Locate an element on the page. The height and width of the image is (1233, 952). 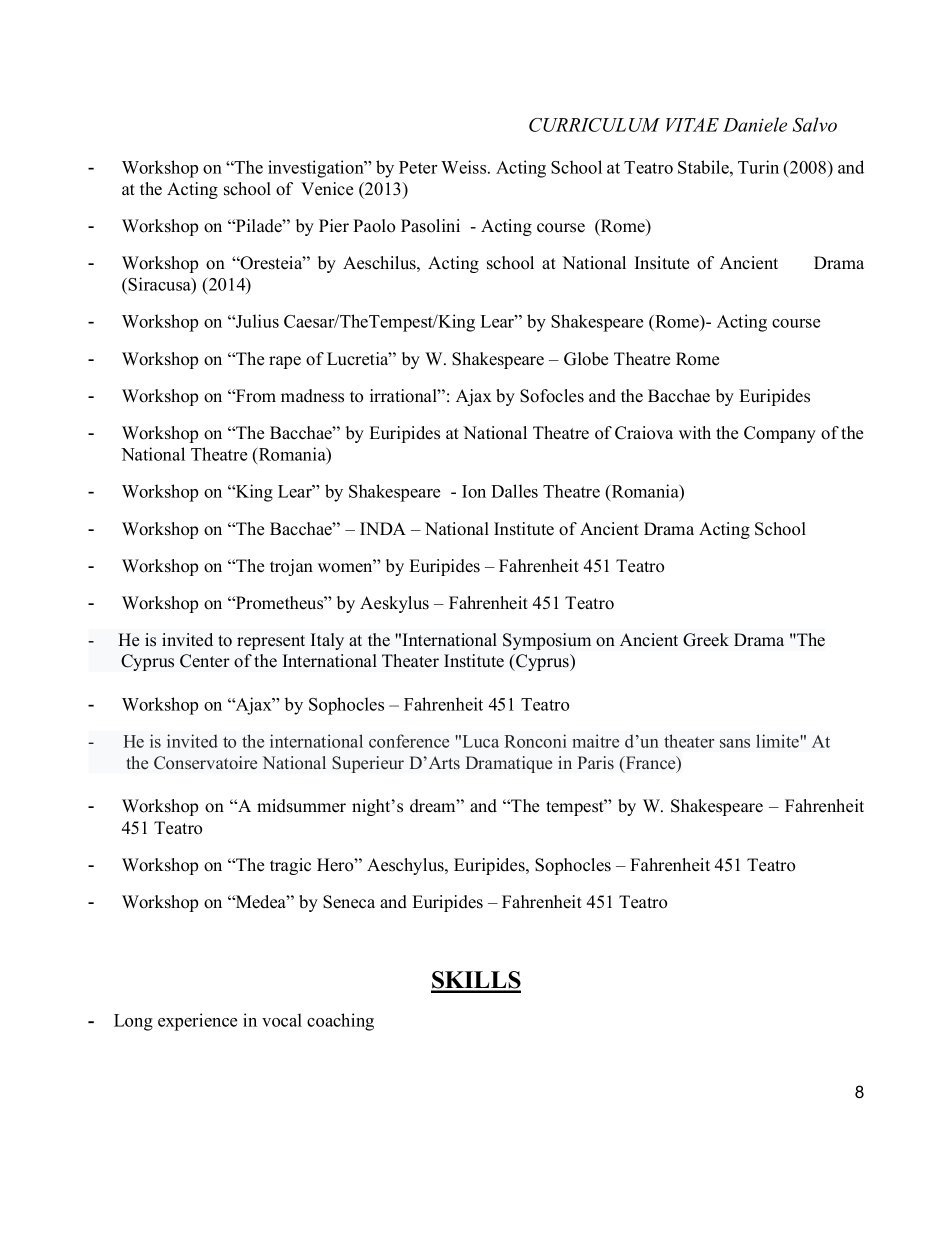
experience is located at coordinates (197, 1022).
